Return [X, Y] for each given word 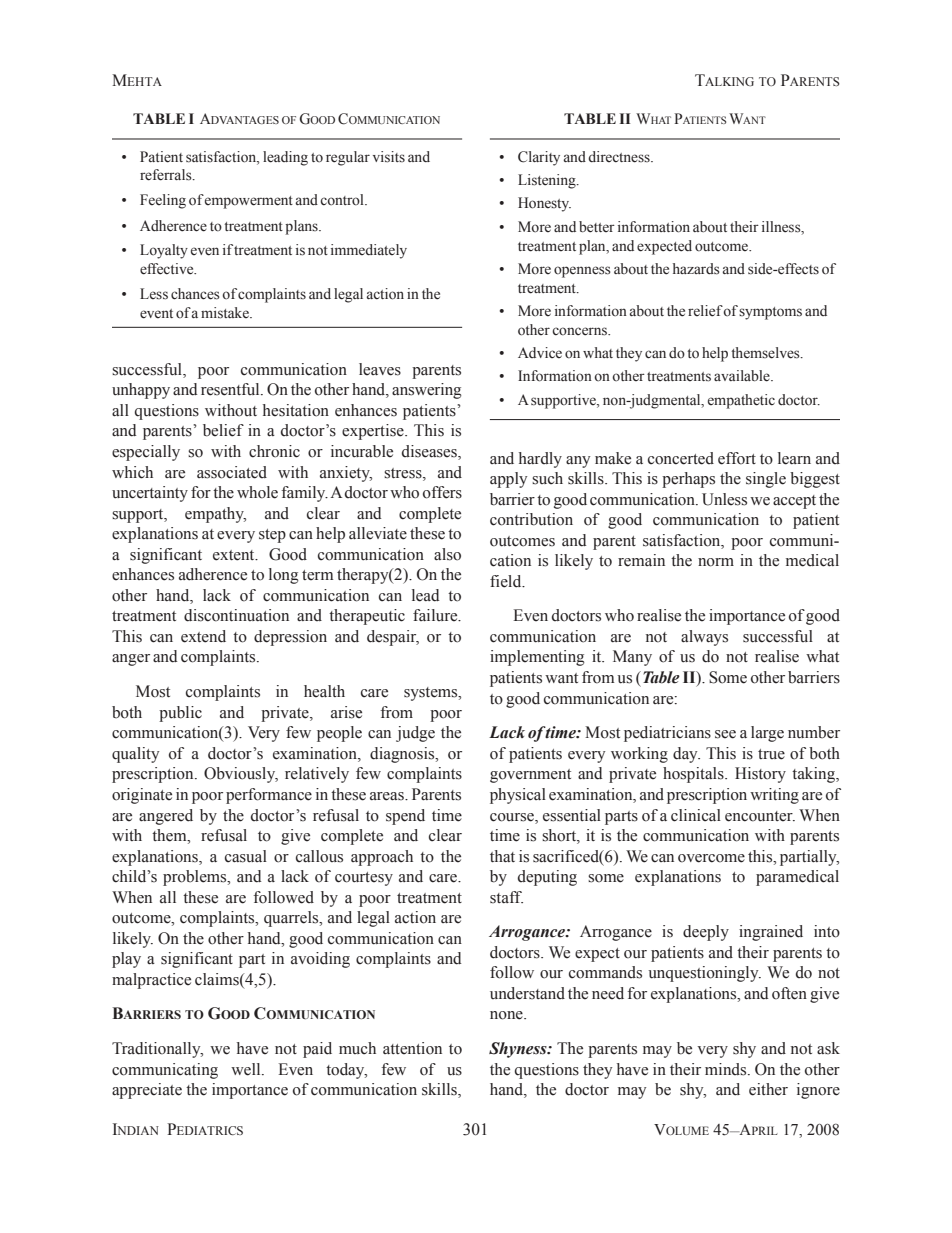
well [247, 1069]
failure [436, 615]
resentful [231, 389]
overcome [711, 858]
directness [620, 157]
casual [246, 856]
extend [203, 636]
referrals [167, 175]
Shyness [519, 1050]
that [502, 856]
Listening [548, 181]
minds [727, 1069]
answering [427, 391]
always [704, 638]
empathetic [741, 401]
